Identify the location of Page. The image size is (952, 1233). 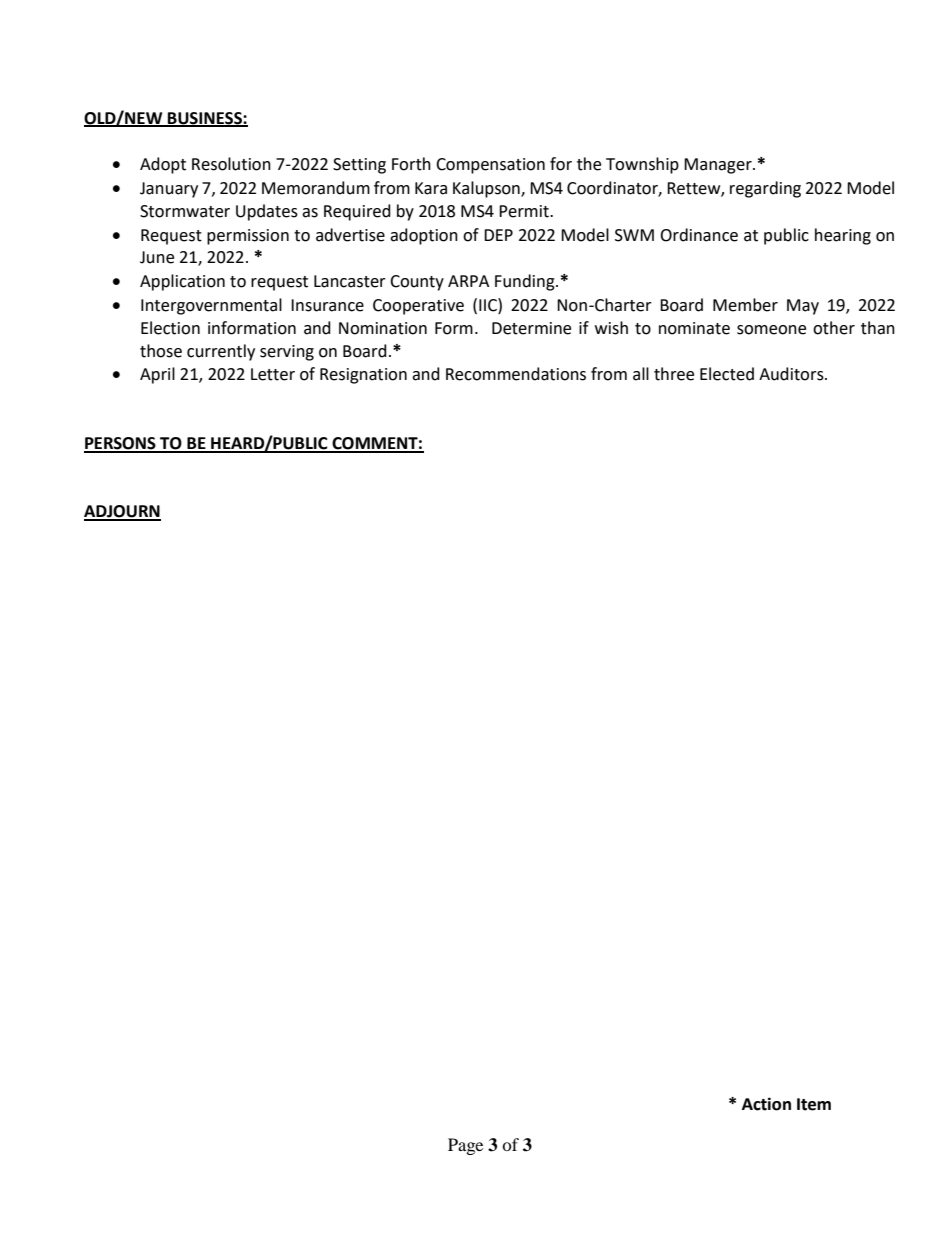
(465, 1146).
